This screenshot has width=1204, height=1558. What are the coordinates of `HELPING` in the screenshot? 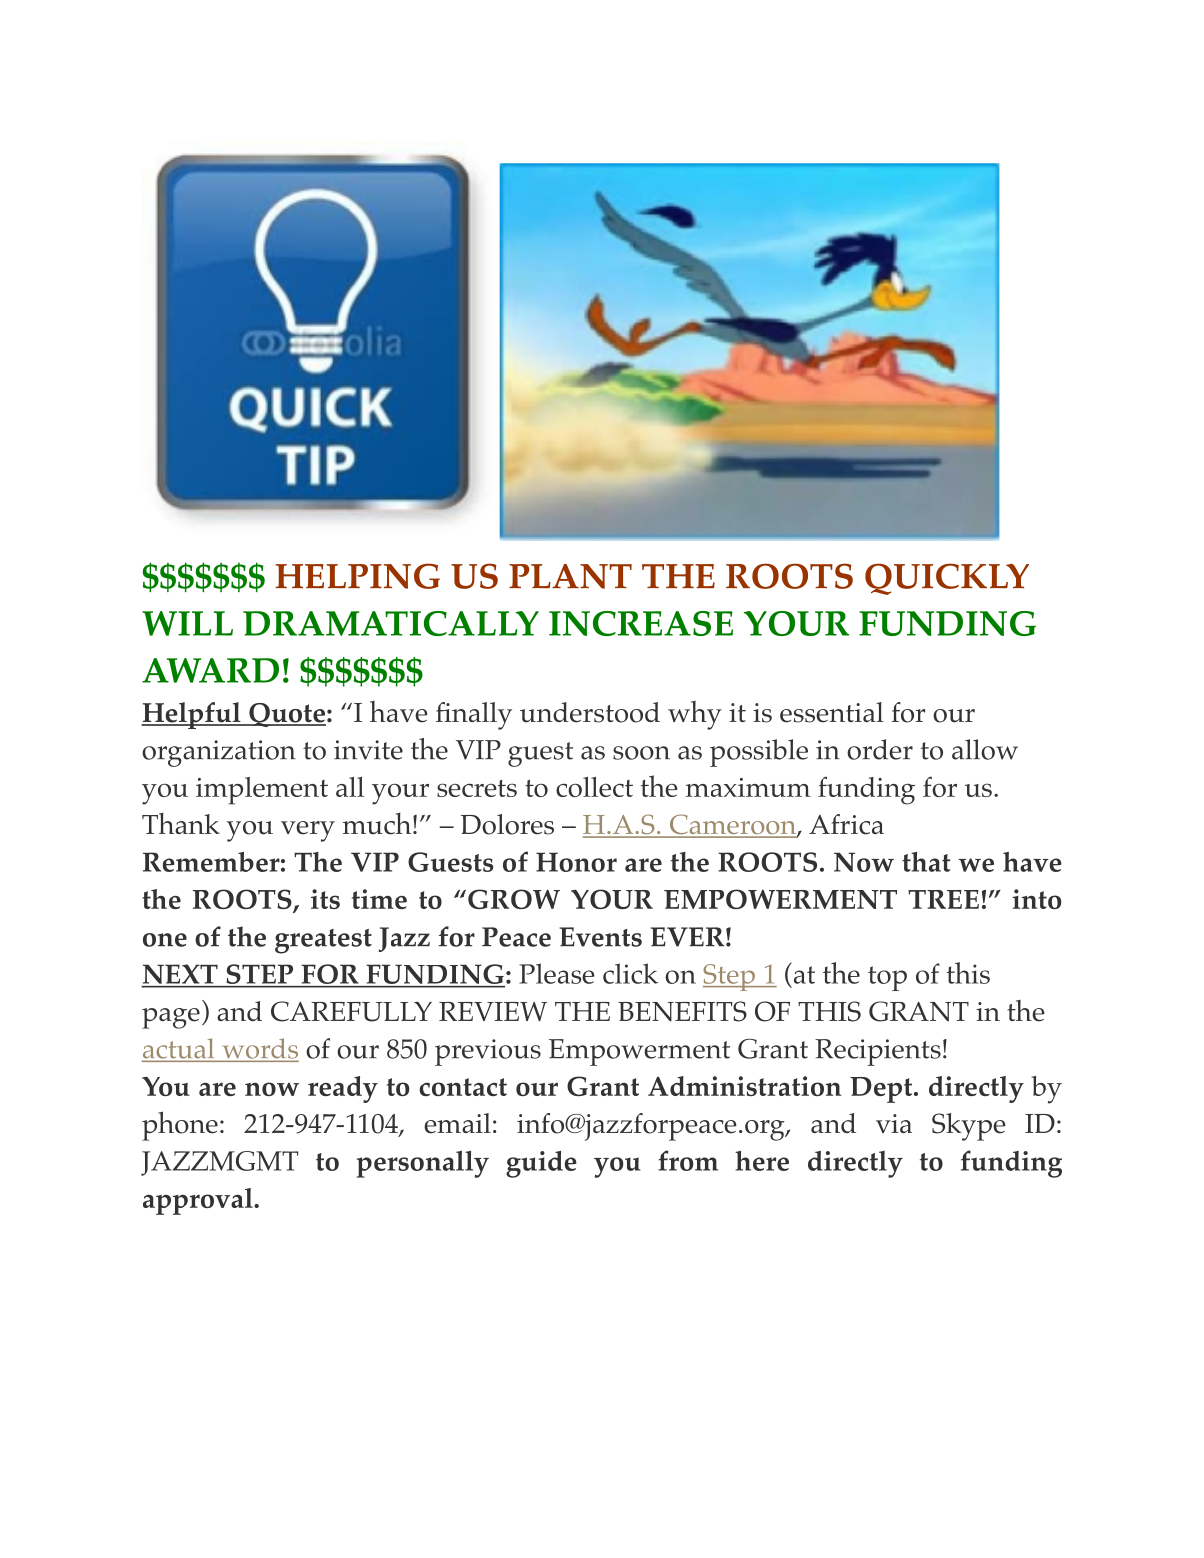 It's located at (357, 576).
